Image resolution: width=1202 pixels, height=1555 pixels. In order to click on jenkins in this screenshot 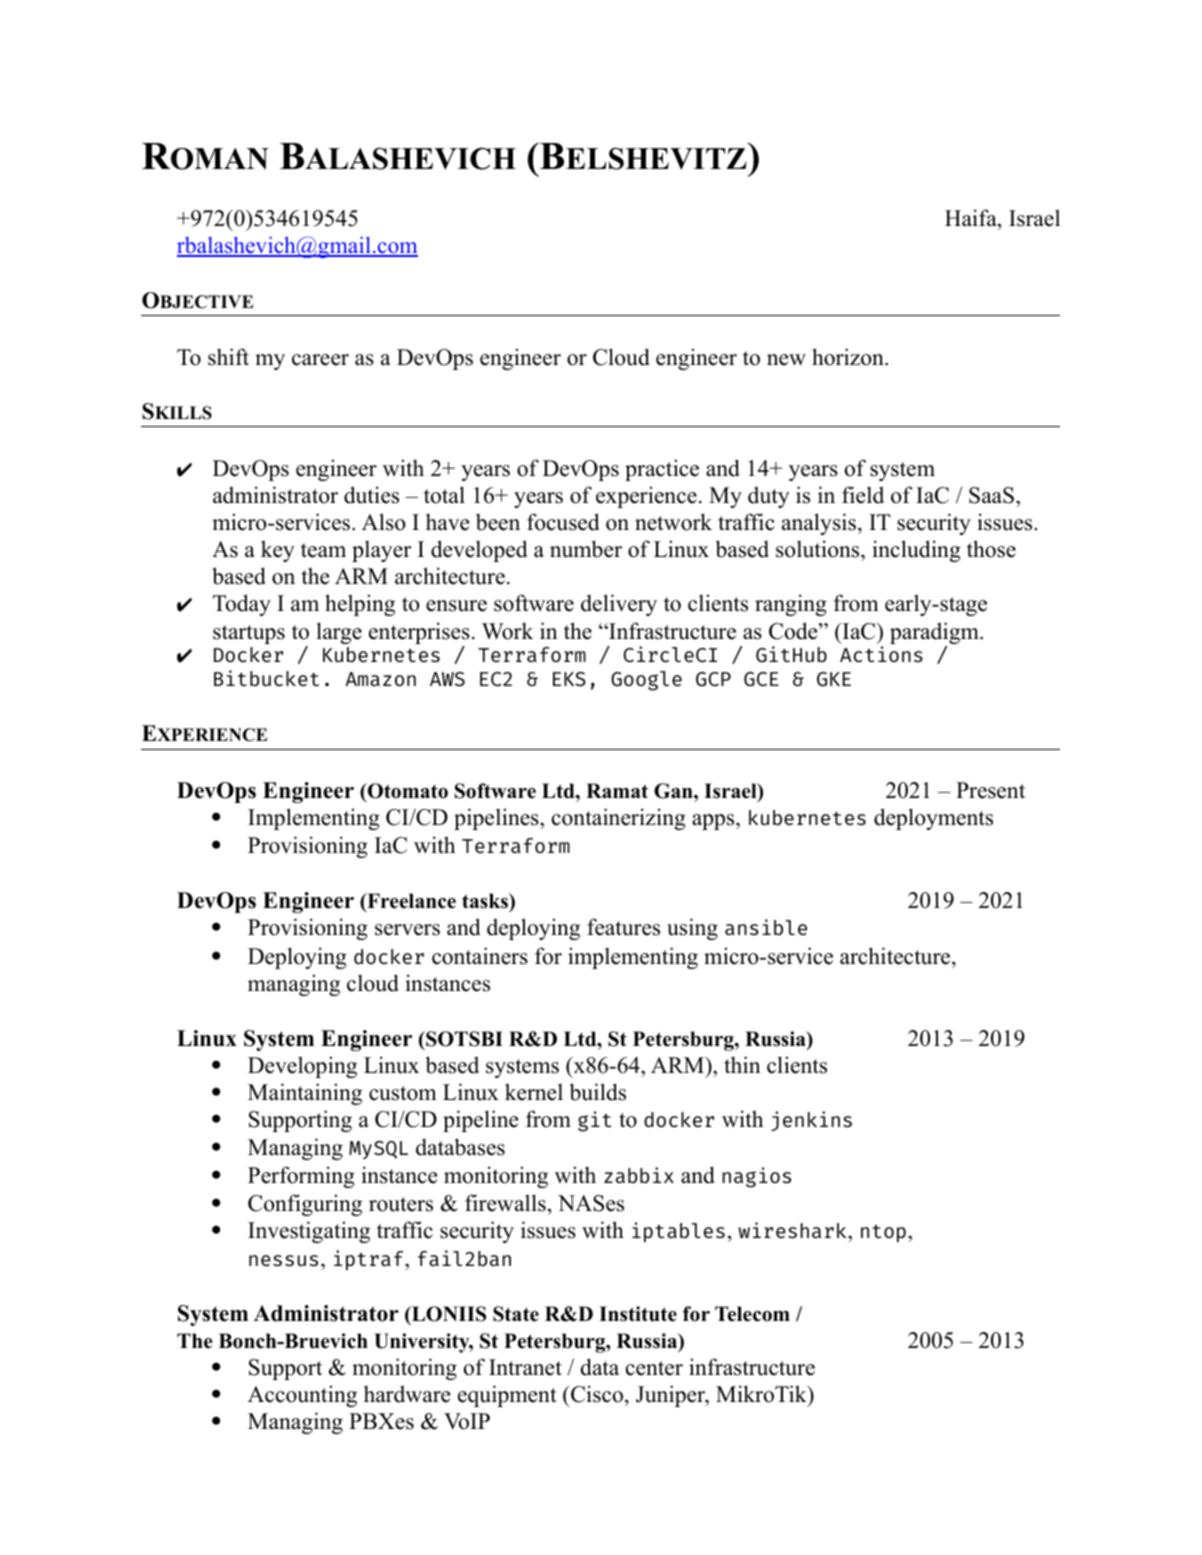, I will do `click(811, 1121)`.
